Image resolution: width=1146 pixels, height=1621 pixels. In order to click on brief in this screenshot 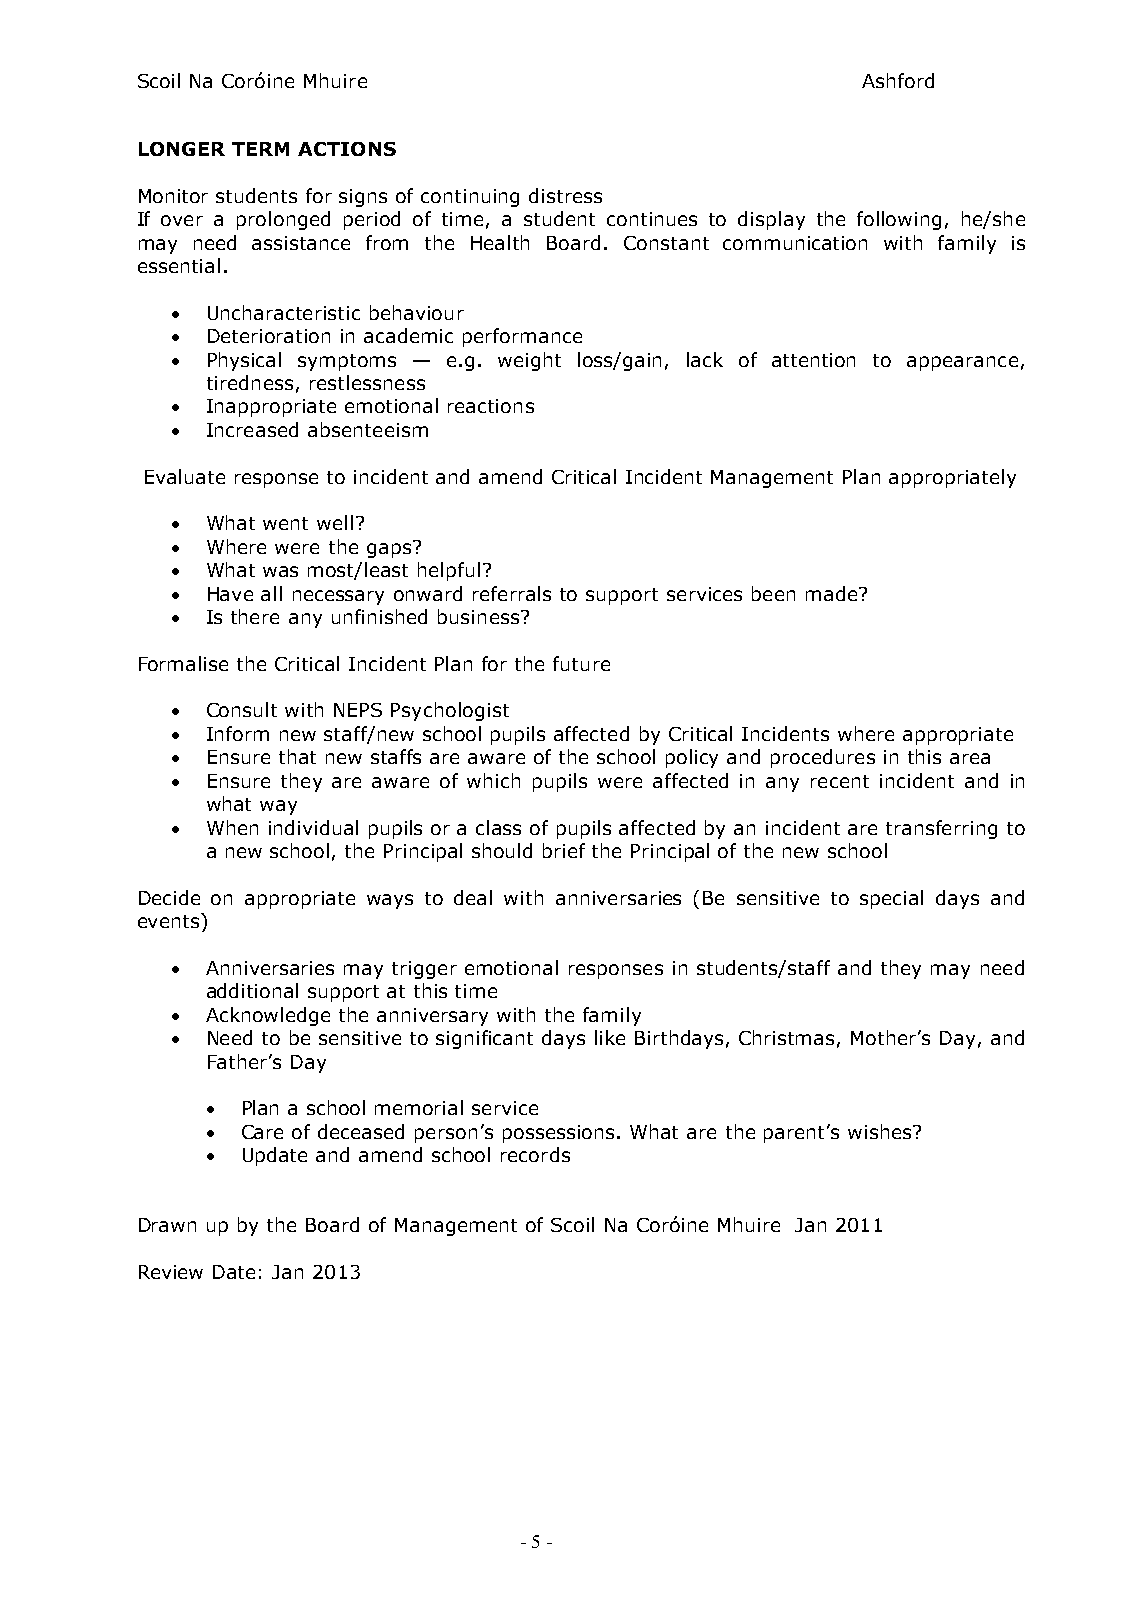, I will do `click(564, 850)`.
